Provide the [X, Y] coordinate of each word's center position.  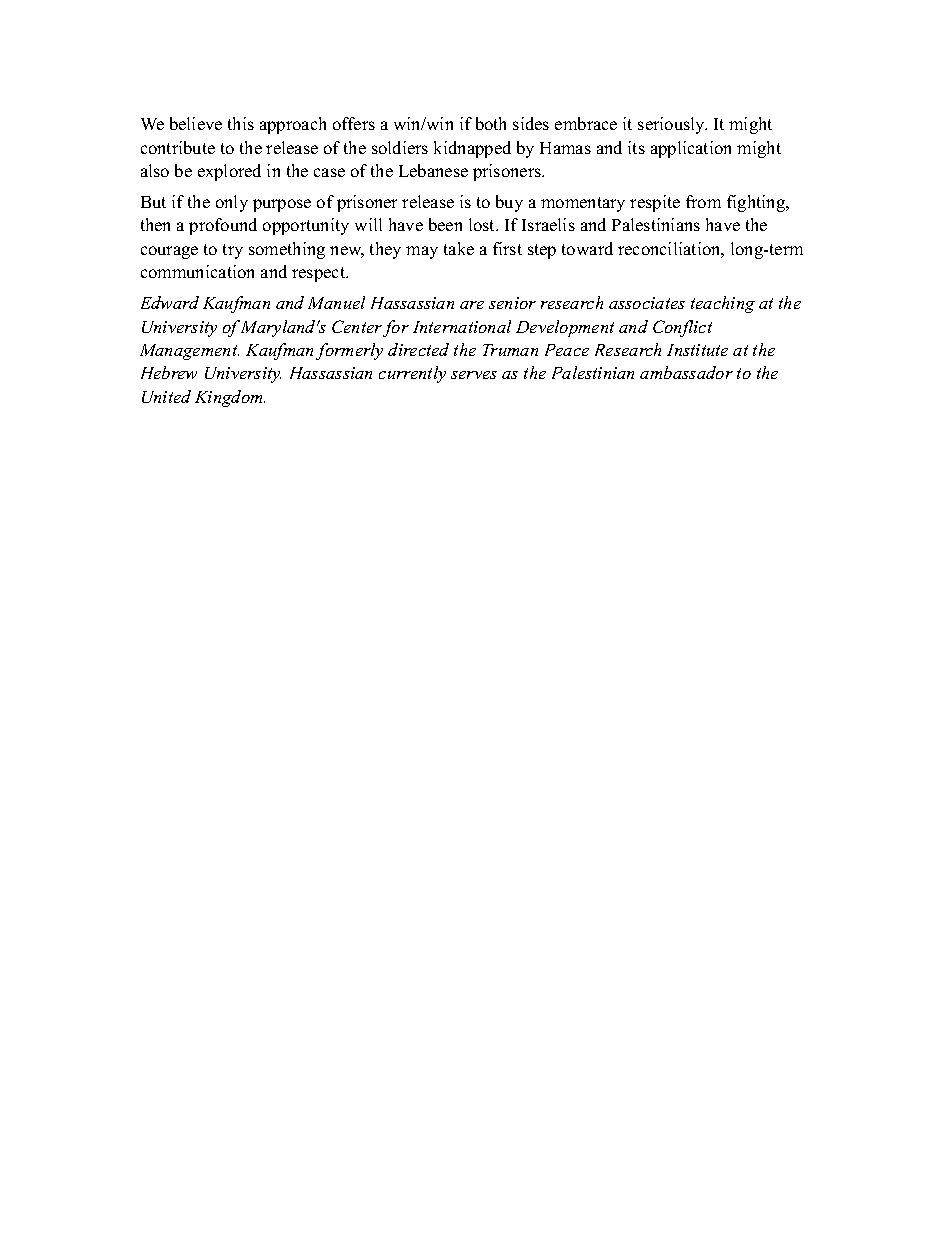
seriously [672, 125]
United [166, 396]
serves [474, 375]
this [241, 123]
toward [587, 248]
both [491, 123]
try [233, 251]
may [422, 252]
